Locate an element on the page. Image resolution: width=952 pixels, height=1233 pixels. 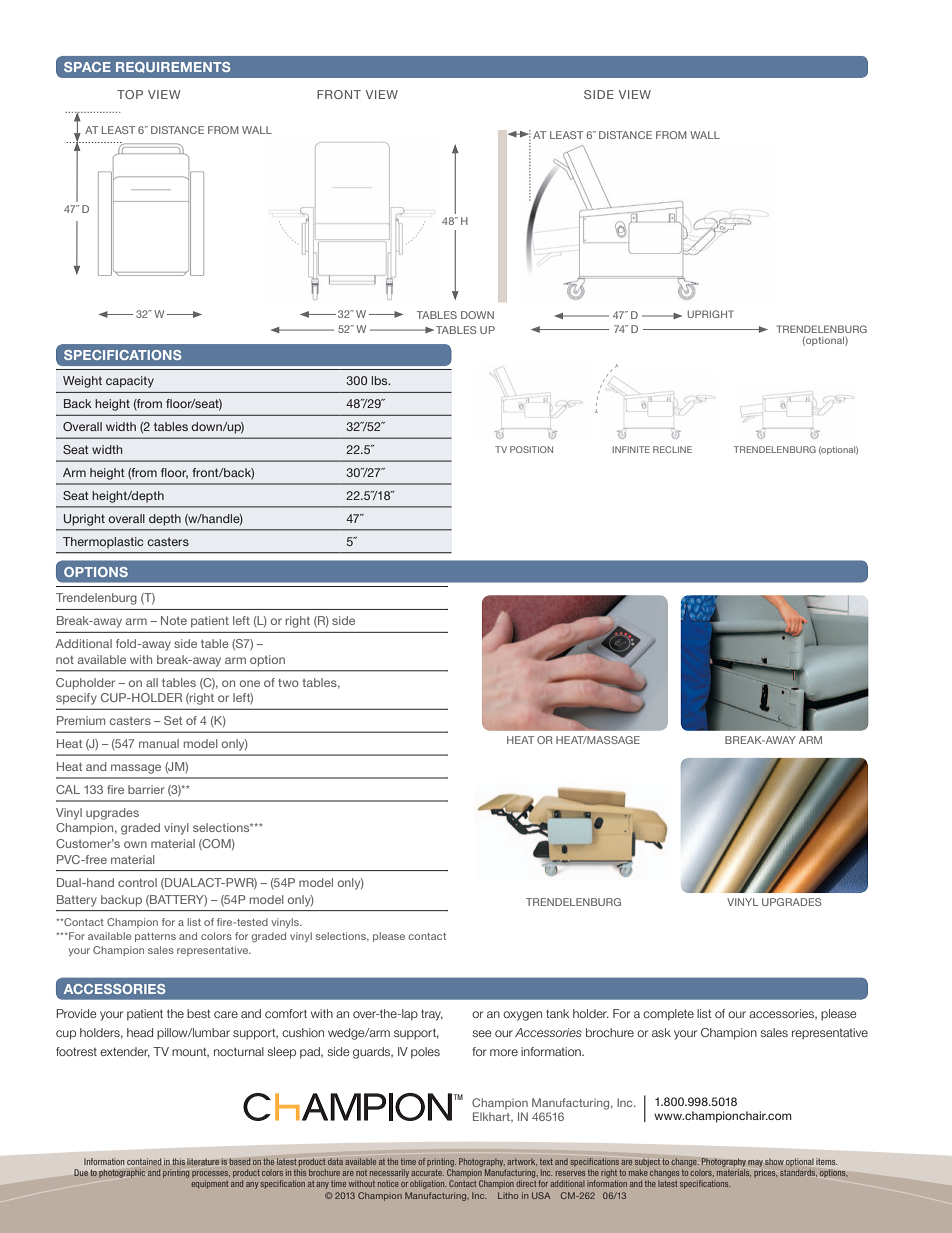
Top is located at coordinates (130, 94).
